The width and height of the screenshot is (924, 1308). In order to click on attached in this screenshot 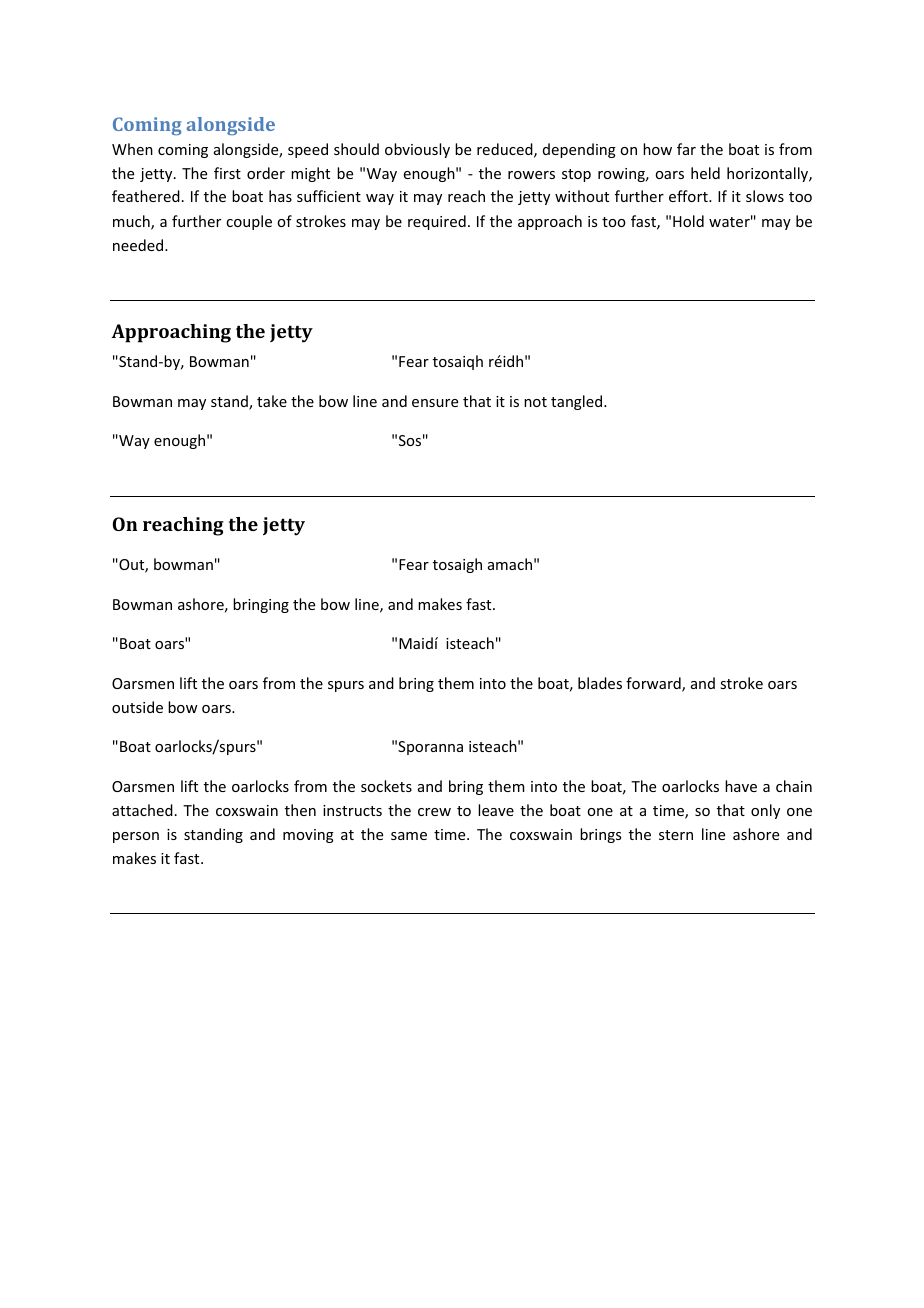, I will do `click(142, 810)`.
